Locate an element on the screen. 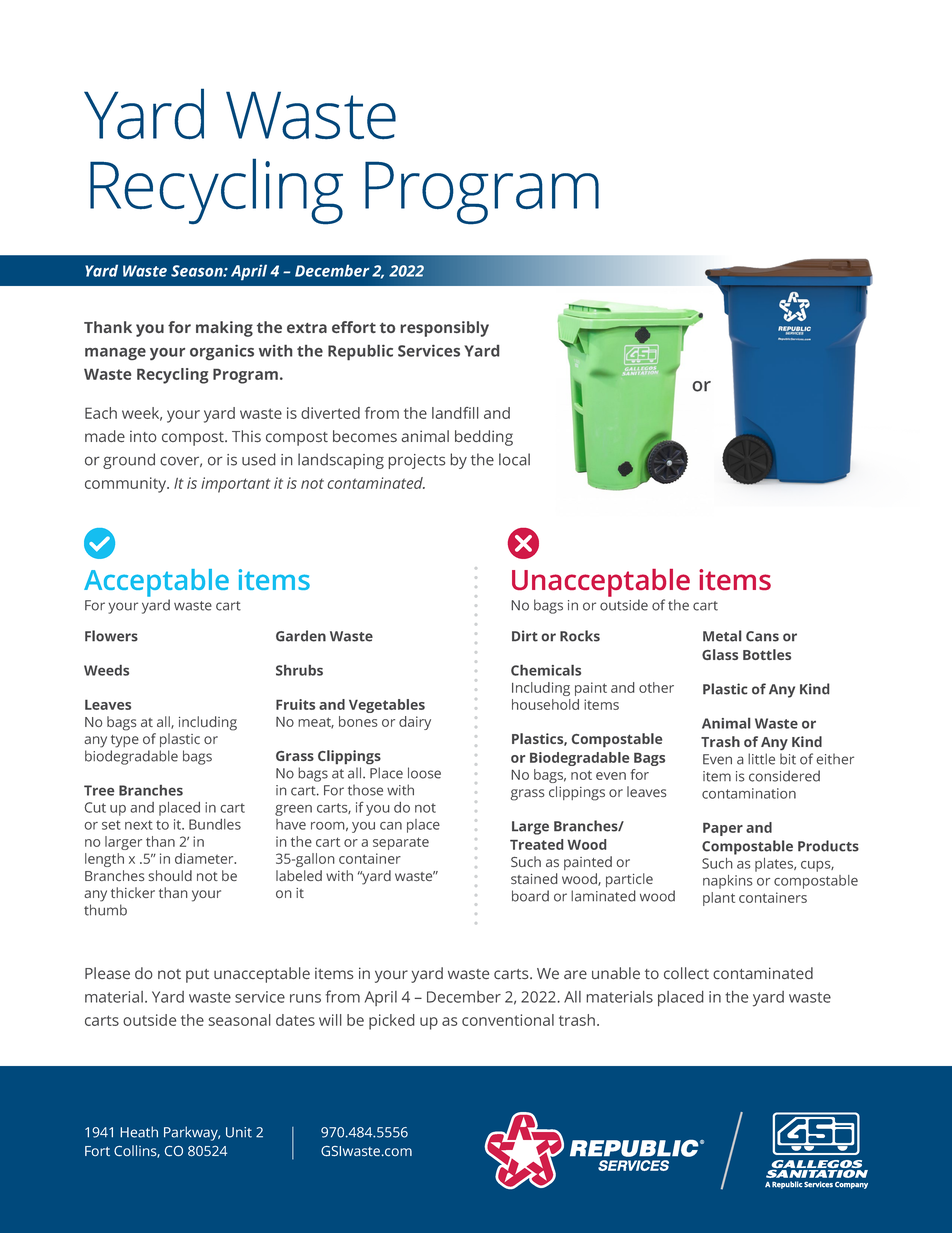 This screenshot has height=1233, width=952. responsibly is located at coordinates (445, 329).
